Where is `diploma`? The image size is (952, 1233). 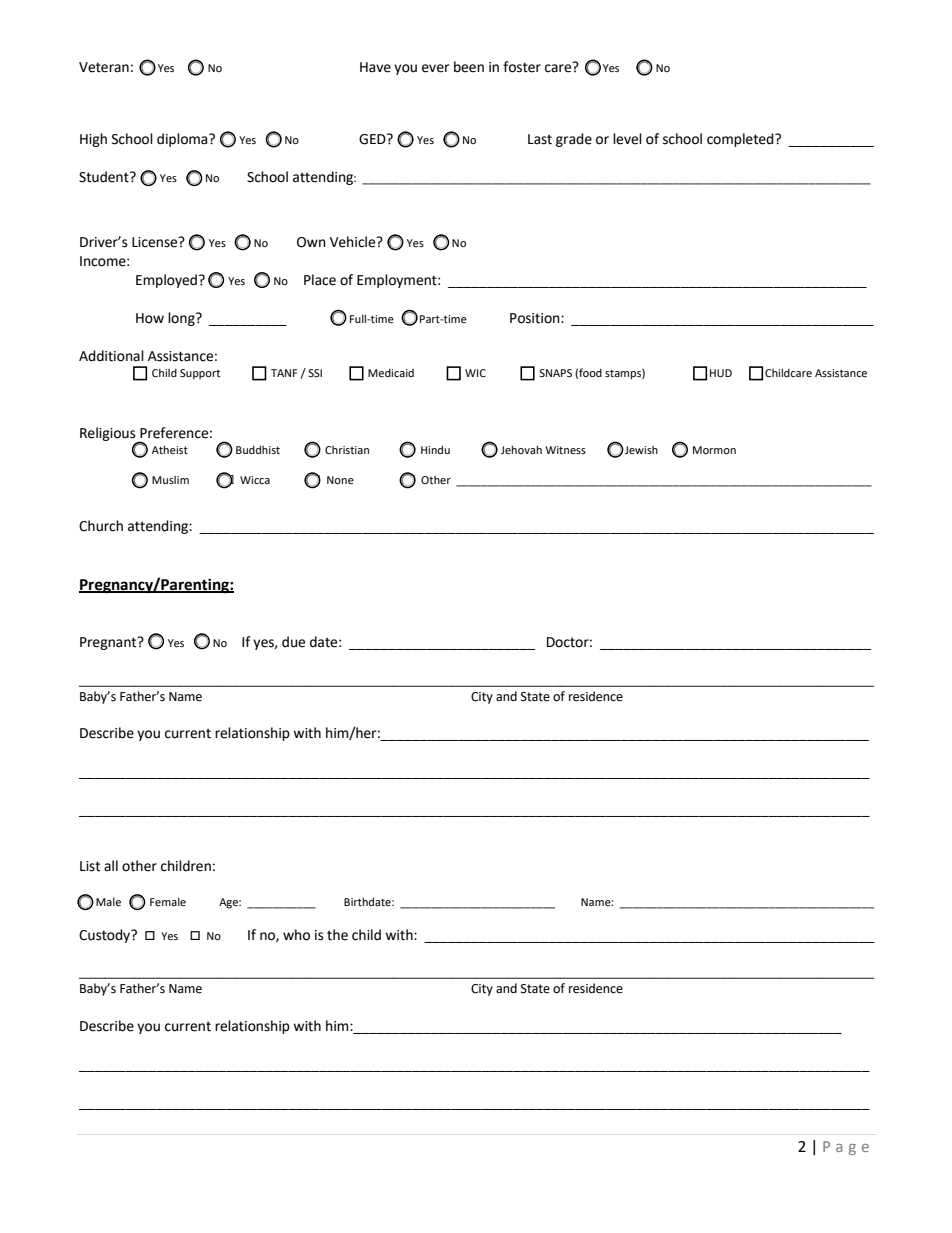 diploma is located at coordinates (183, 140).
